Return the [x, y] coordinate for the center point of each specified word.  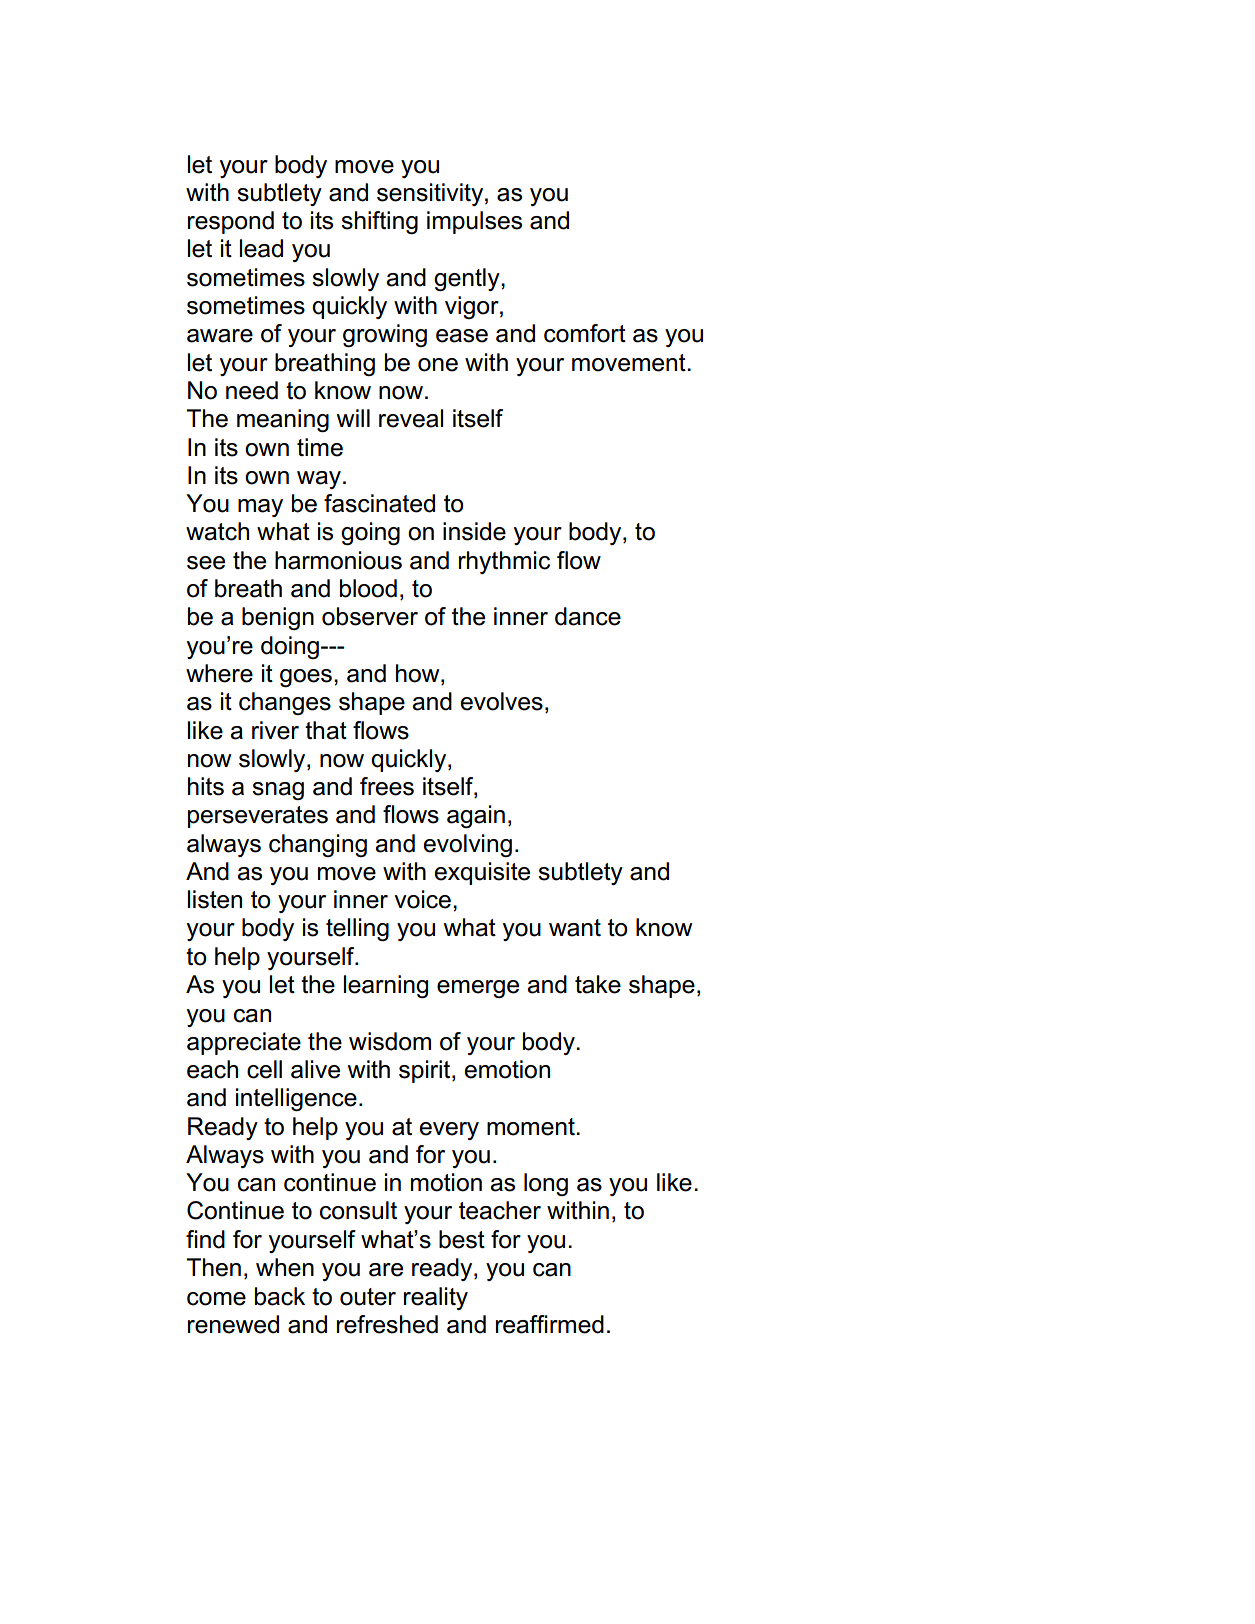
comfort [585, 333]
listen [214, 899]
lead [261, 248]
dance [588, 616]
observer [370, 616]
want [575, 928]
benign [278, 618]
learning [385, 986]
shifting [379, 222]
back [280, 1296]
